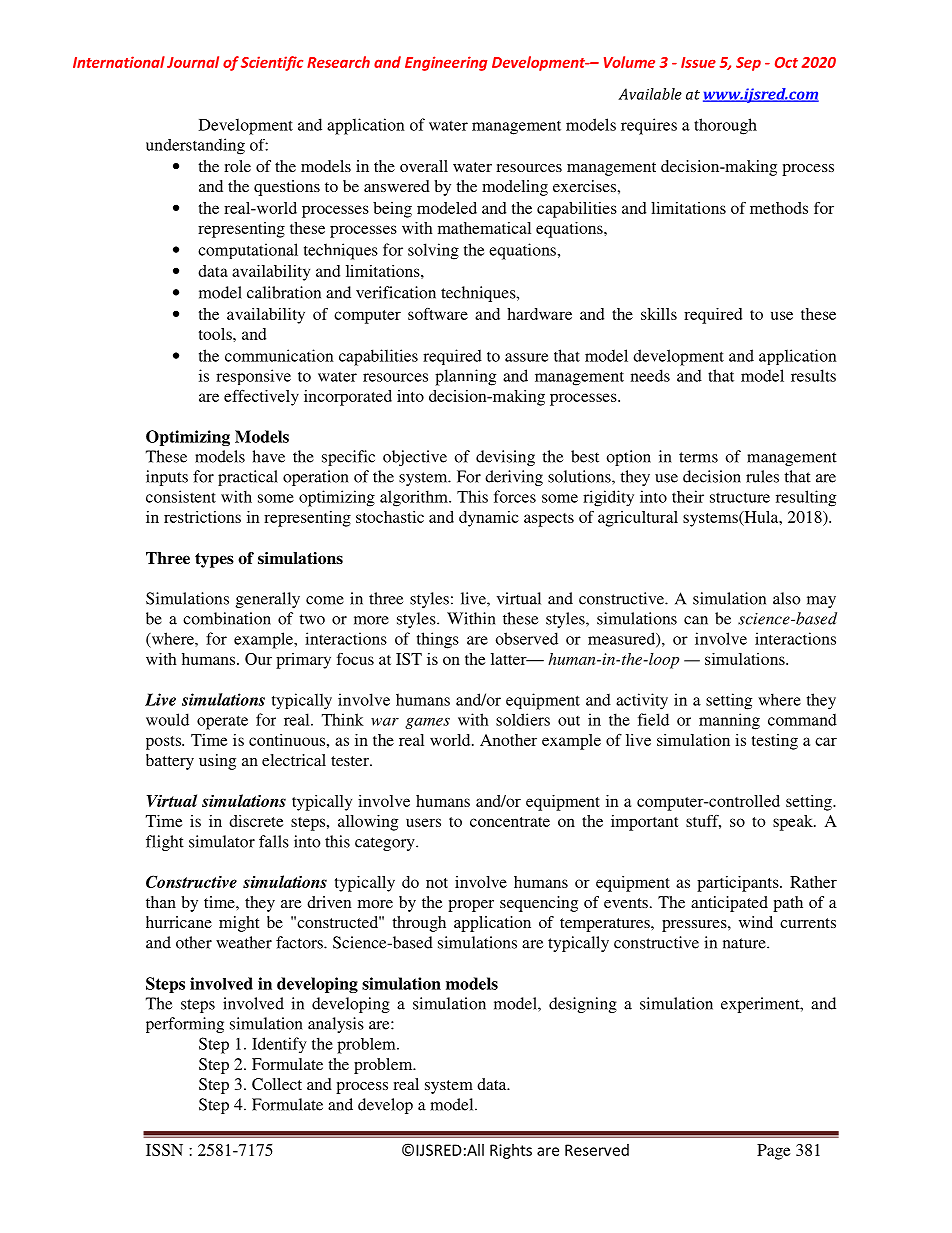  I want to click on concentrate, so click(510, 822).
